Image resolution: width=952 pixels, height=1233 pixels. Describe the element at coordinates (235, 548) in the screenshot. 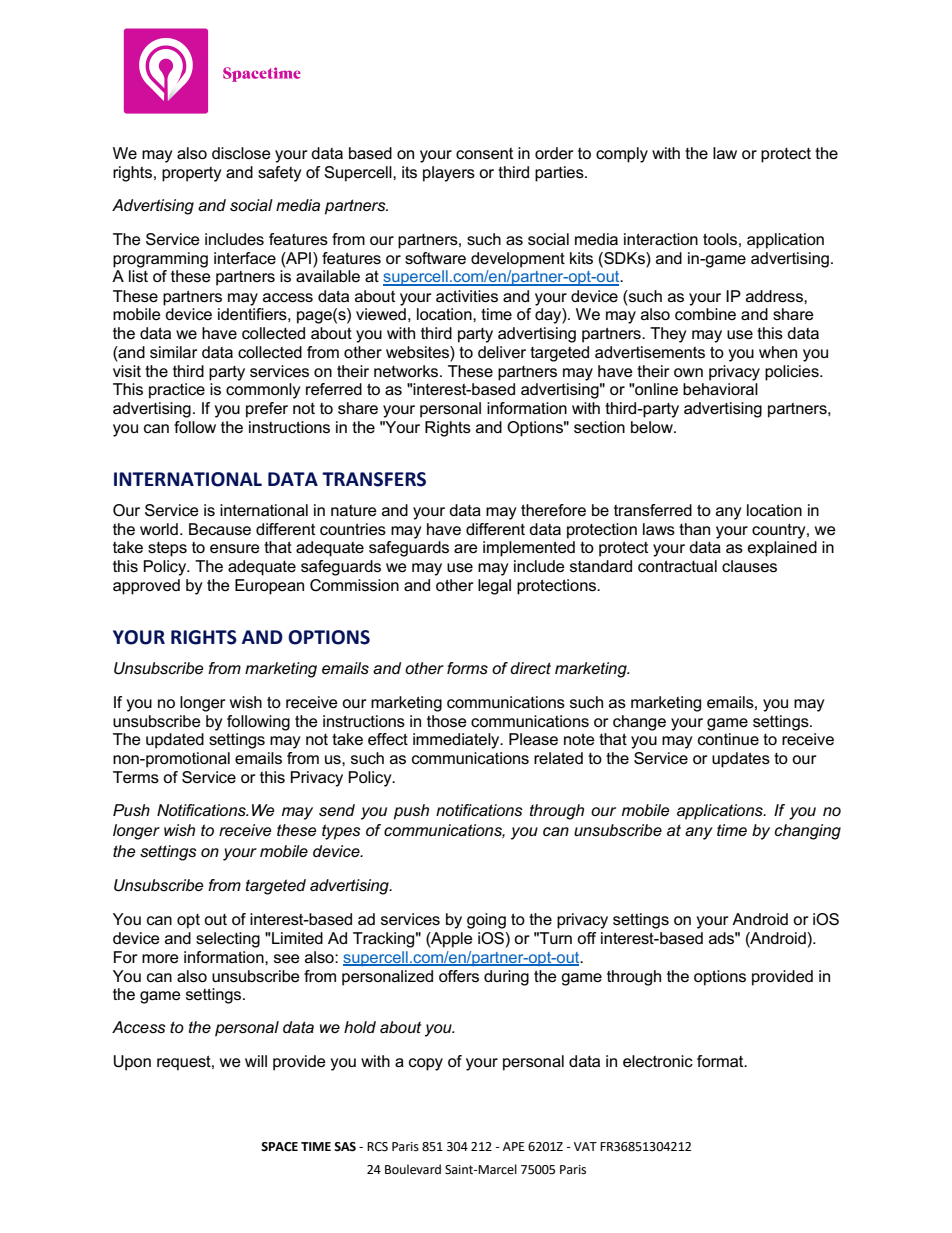

I see `ensure` at that location.
